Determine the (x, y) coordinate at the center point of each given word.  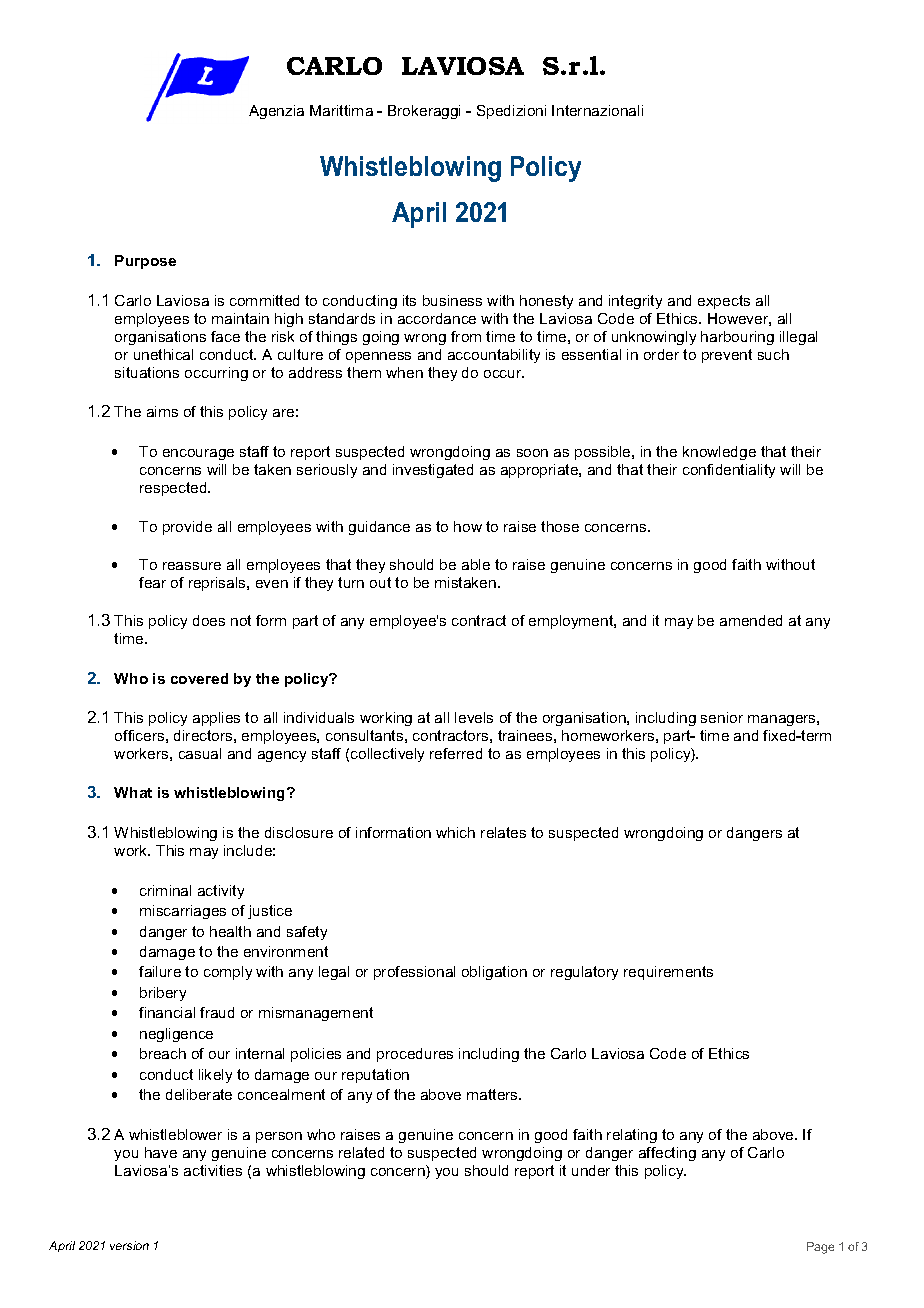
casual (200, 753)
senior (722, 717)
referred (456, 753)
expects (724, 302)
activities (213, 1170)
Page (820, 1248)
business (452, 300)
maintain (240, 318)
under (591, 1170)
